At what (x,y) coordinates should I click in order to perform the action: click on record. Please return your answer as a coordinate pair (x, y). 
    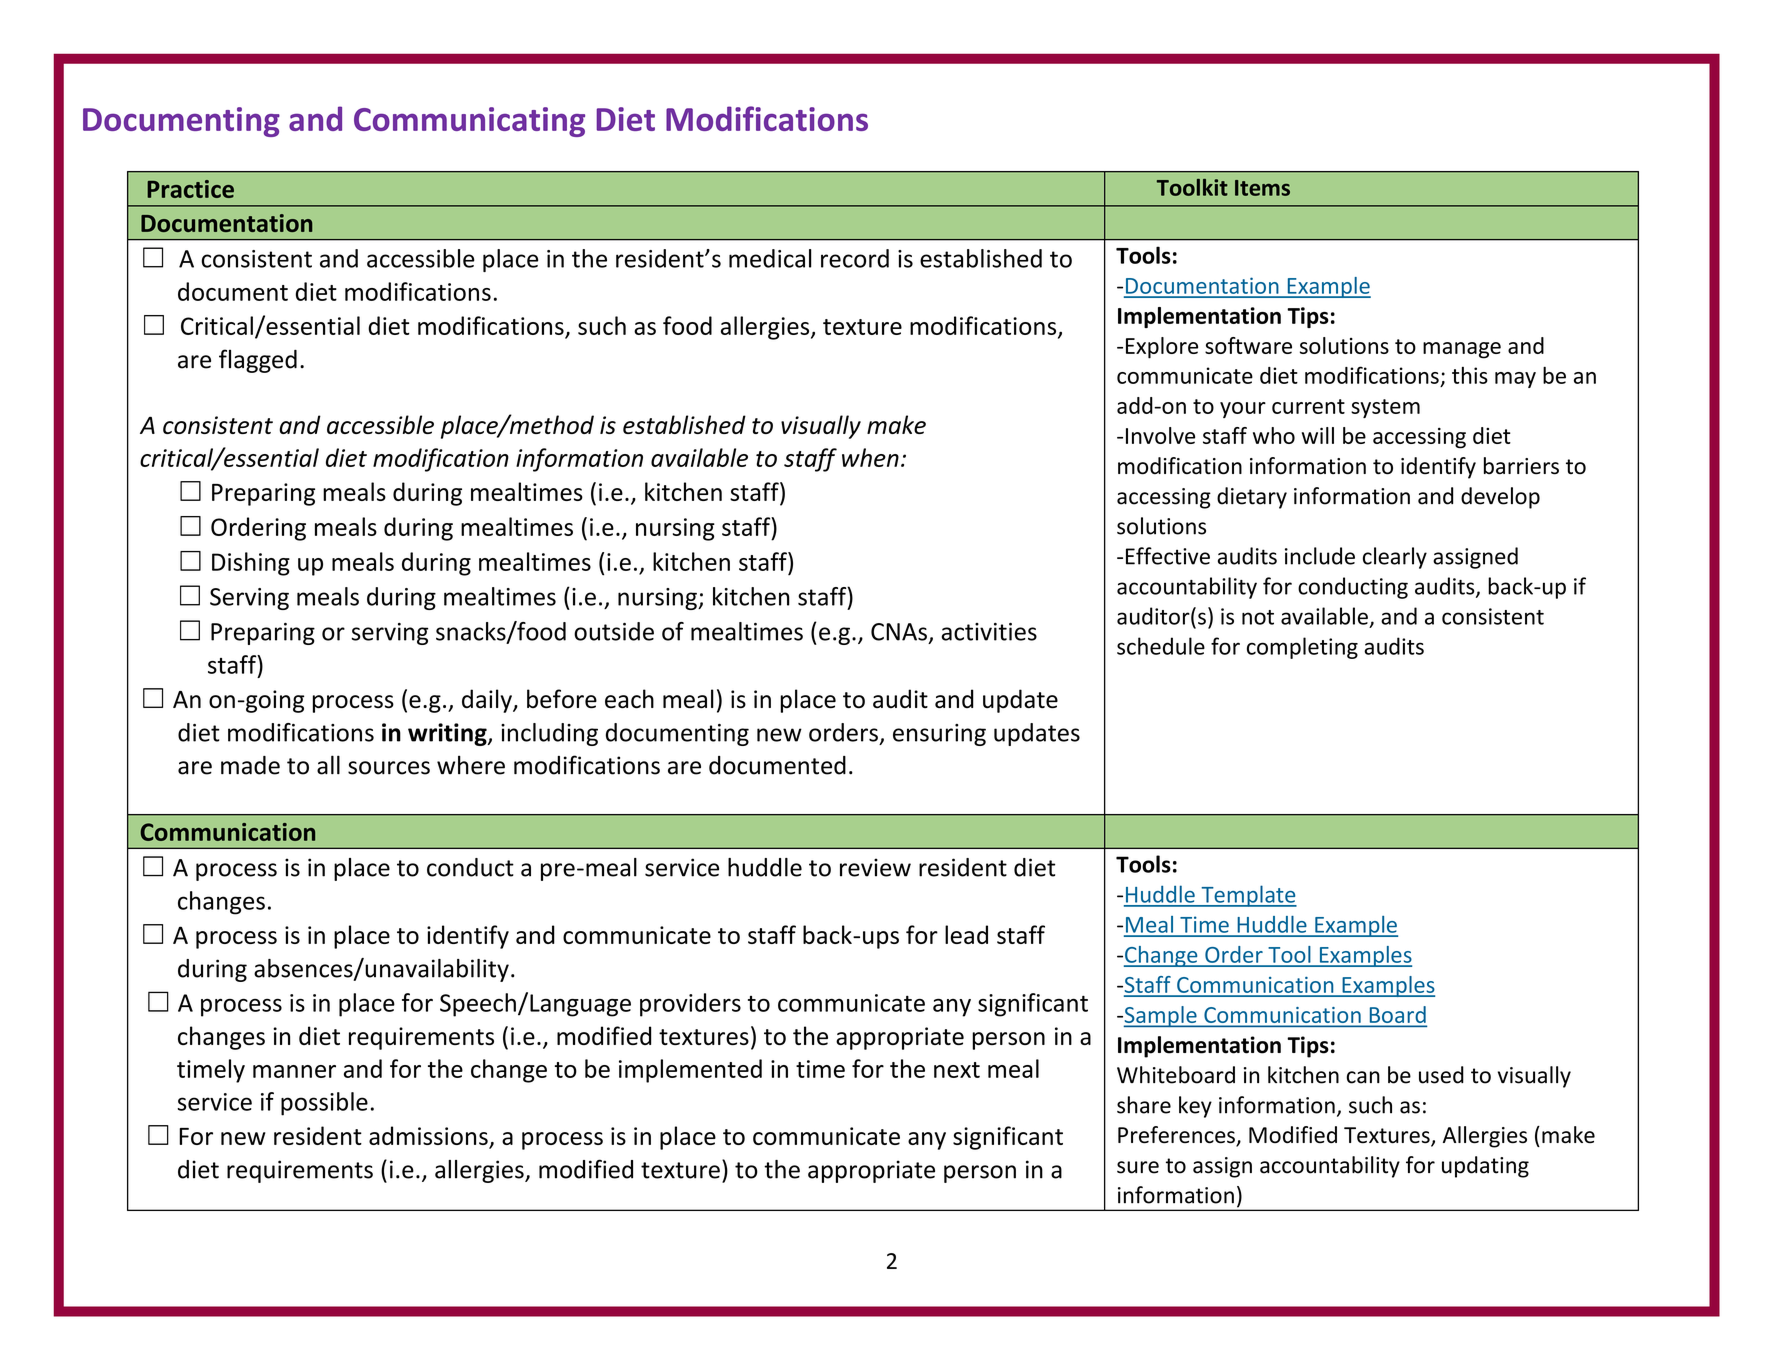
    Looking at the image, I should click on (855, 258).
